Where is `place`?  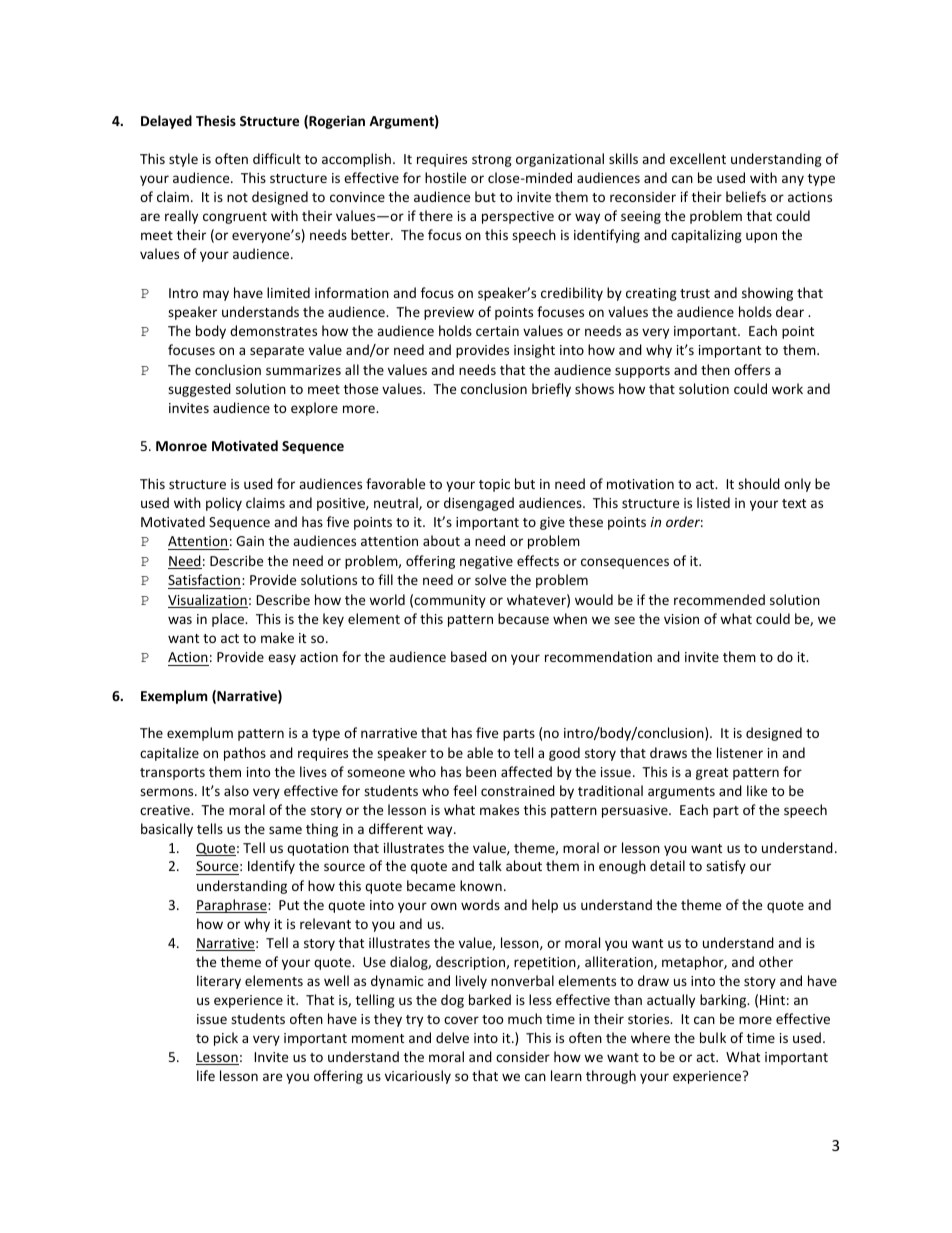 place is located at coordinates (229, 620).
